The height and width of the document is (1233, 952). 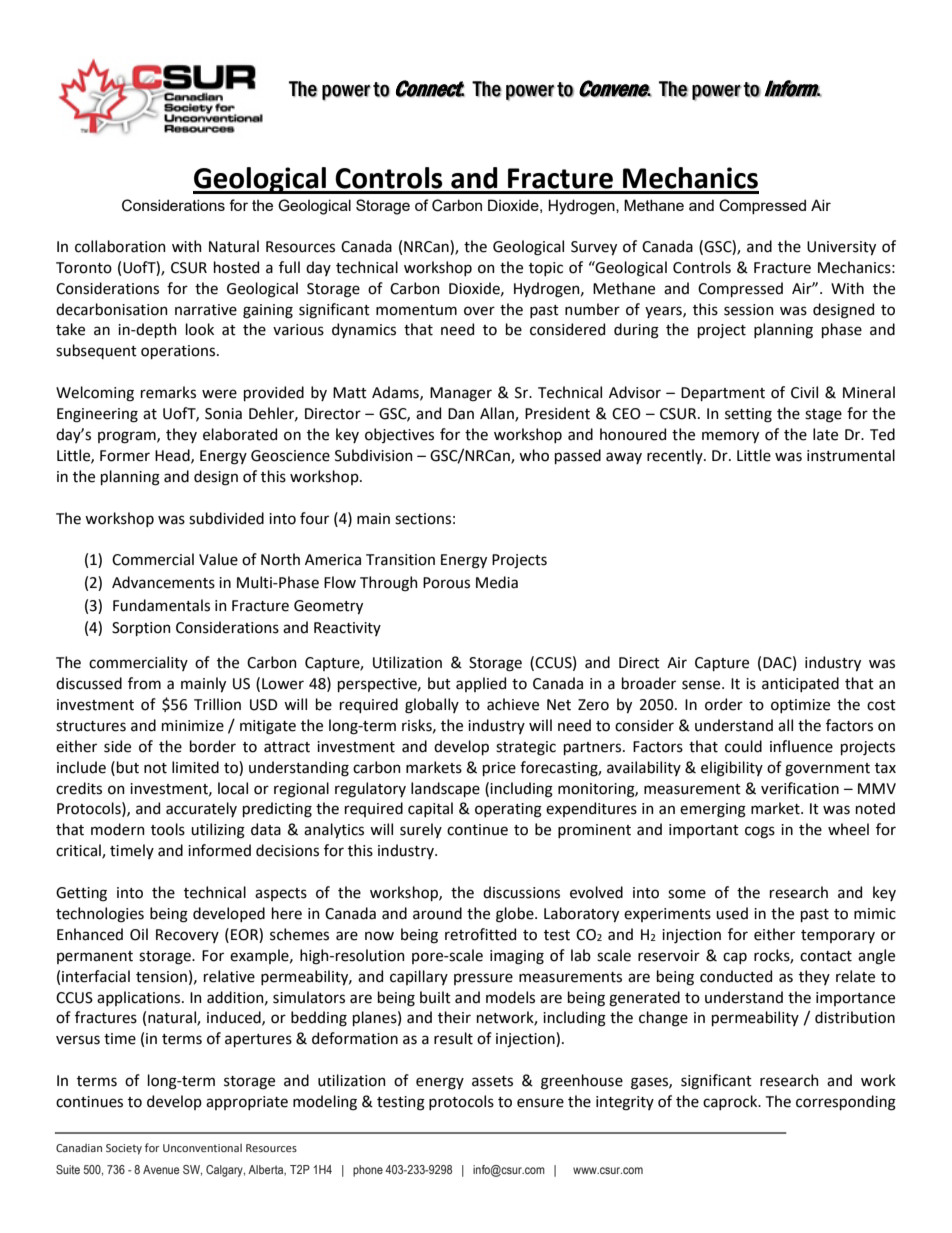 I want to click on tools, so click(x=168, y=829).
